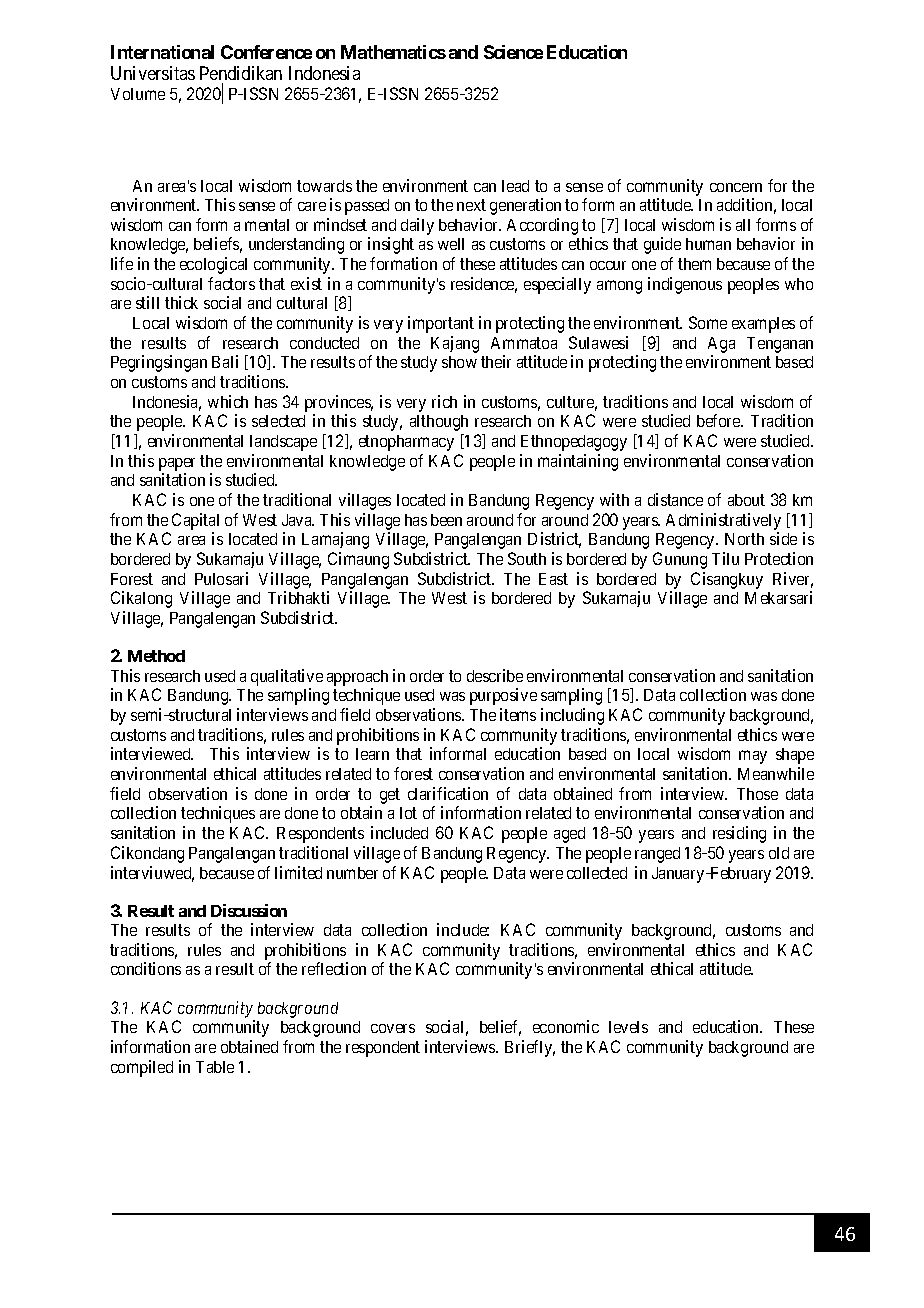 This screenshot has height=1308, width=924. Describe the element at coordinates (195, 521) in the screenshot. I see `Capital` at that location.
